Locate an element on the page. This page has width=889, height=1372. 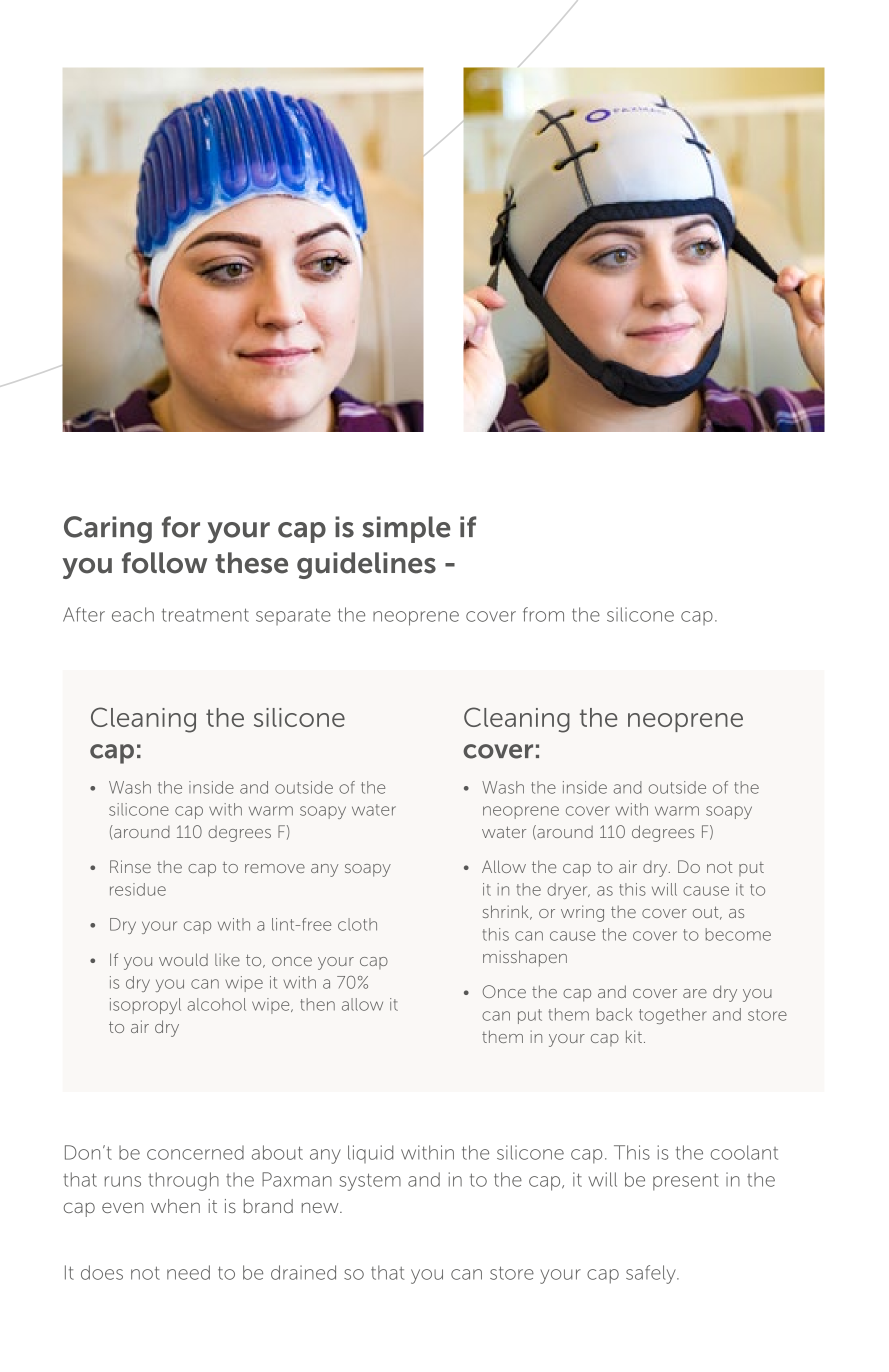
cloth is located at coordinates (357, 924).
